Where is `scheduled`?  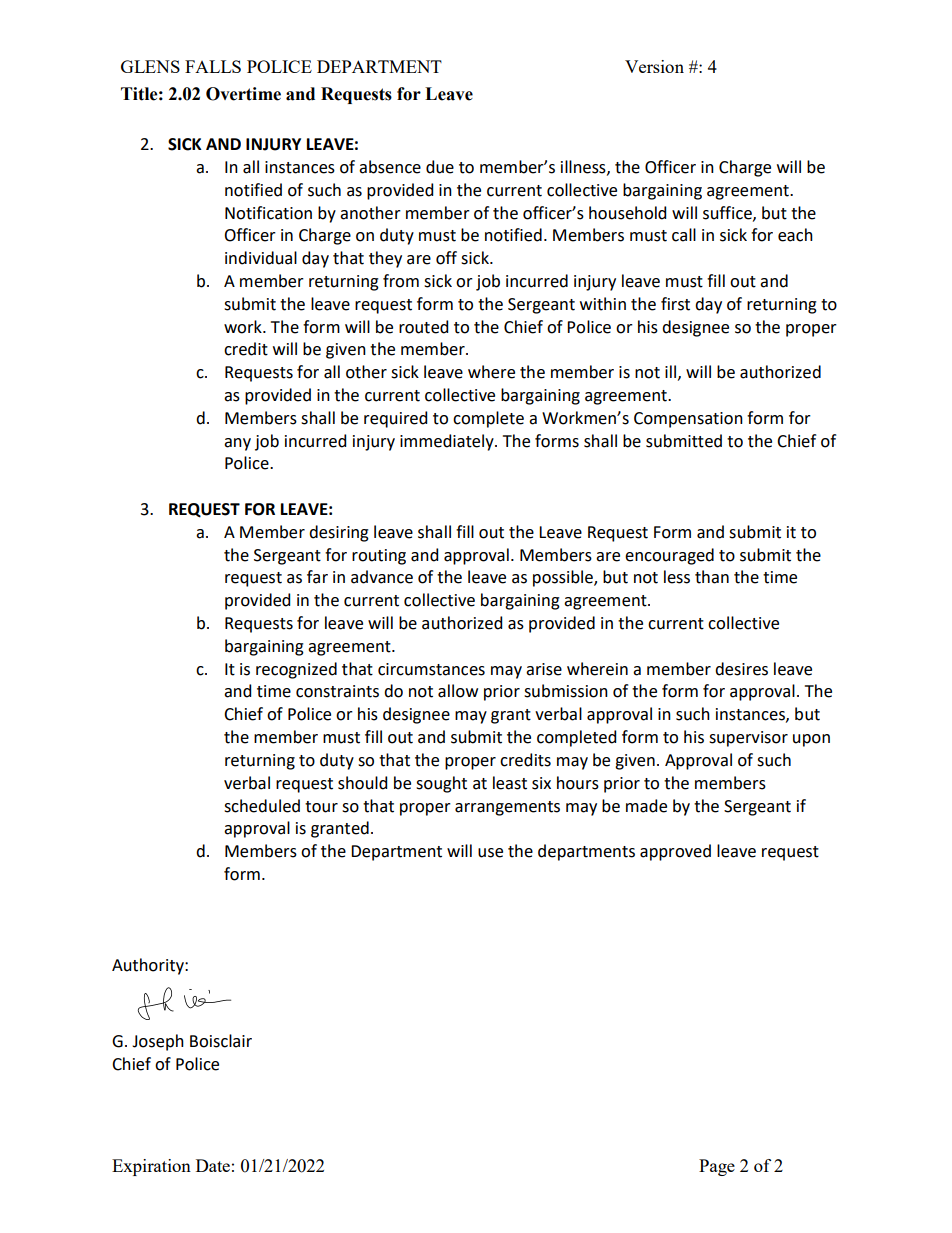 scheduled is located at coordinates (262, 806).
